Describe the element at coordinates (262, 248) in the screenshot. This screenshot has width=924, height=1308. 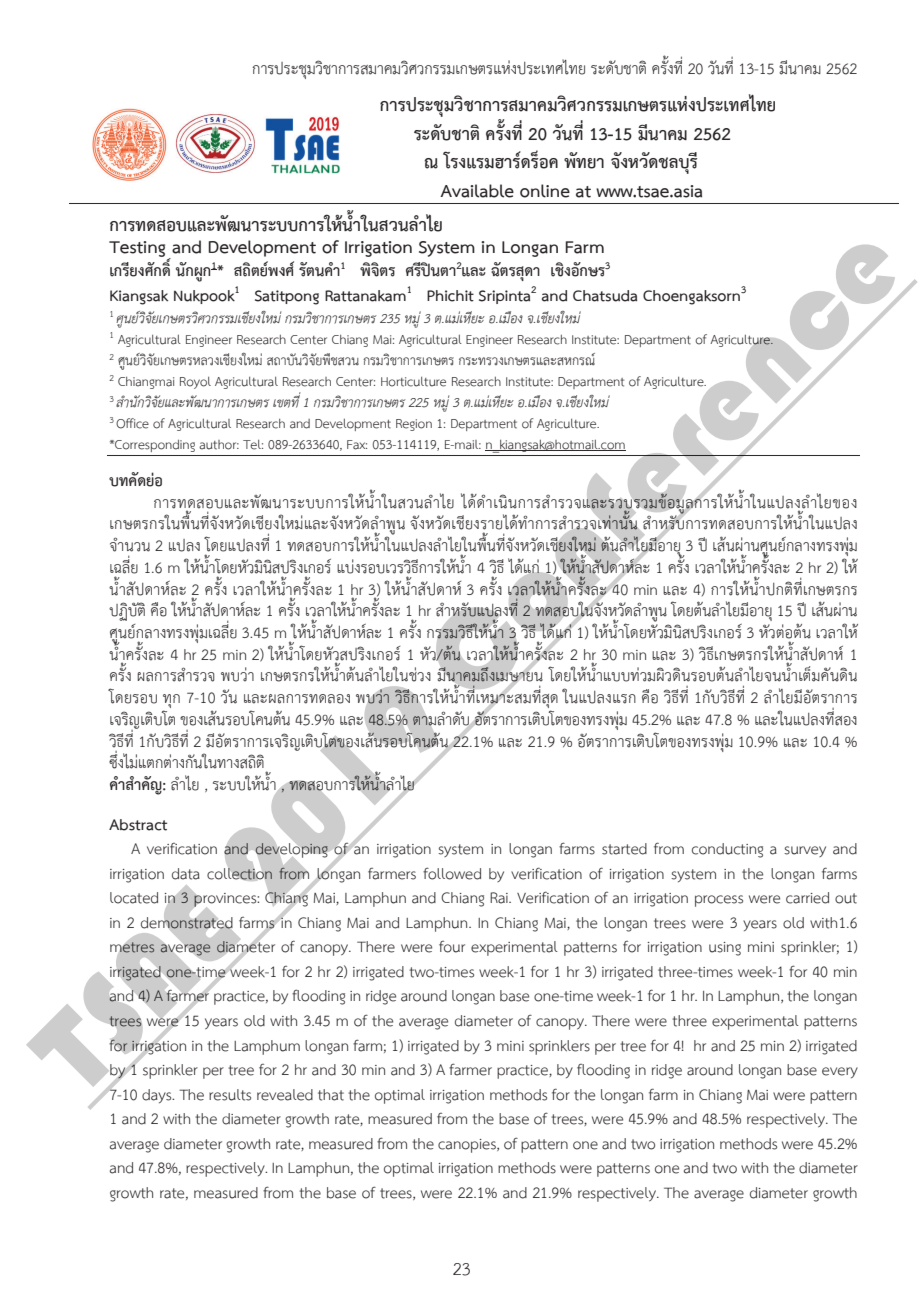
I see `Development` at that location.
